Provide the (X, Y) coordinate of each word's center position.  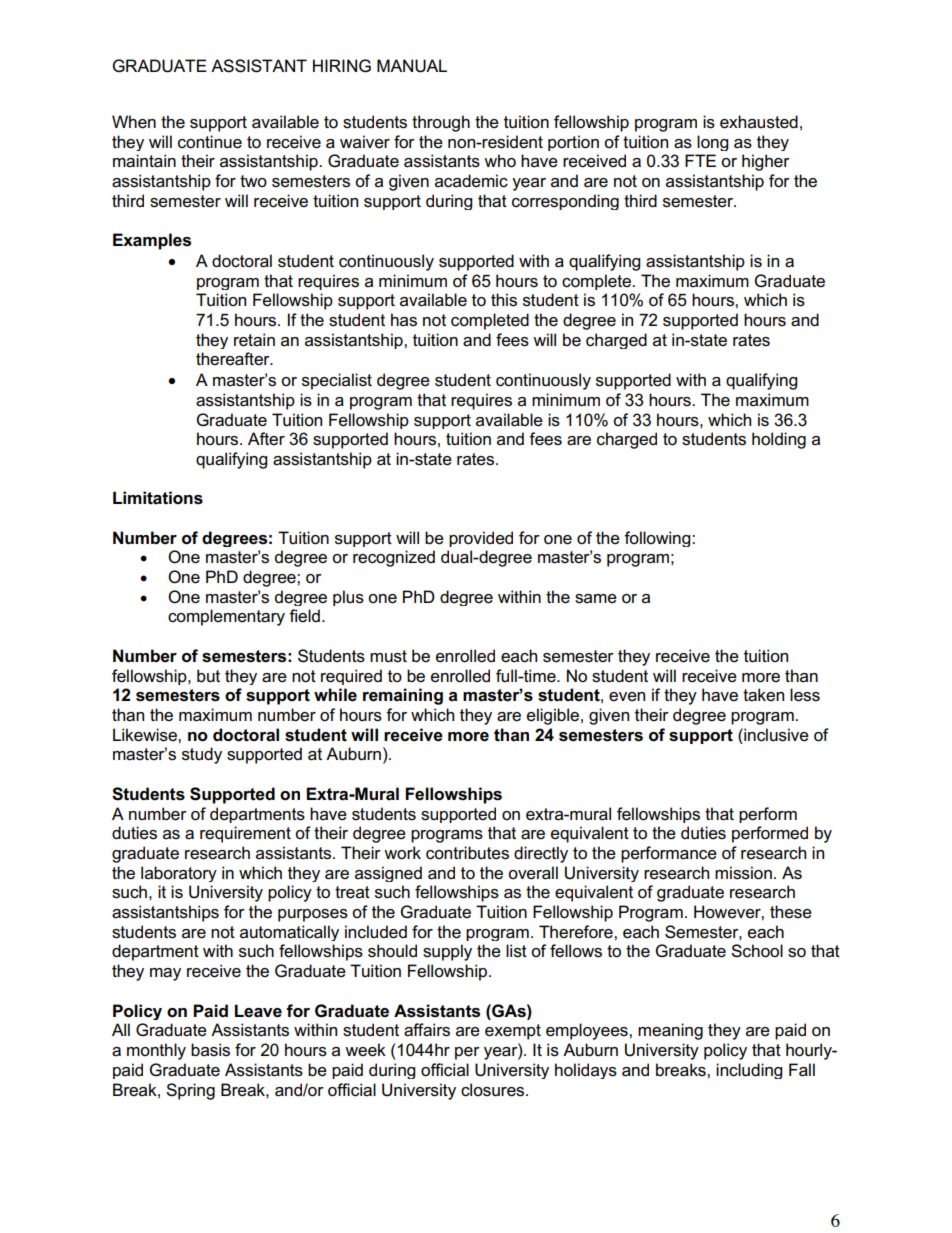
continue (210, 142)
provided (481, 539)
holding (779, 440)
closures (494, 1090)
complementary (226, 617)
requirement (245, 834)
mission (743, 873)
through (441, 123)
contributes (467, 853)
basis (210, 1050)
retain (254, 340)
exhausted (759, 122)
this (504, 300)
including (749, 1071)
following (658, 539)
